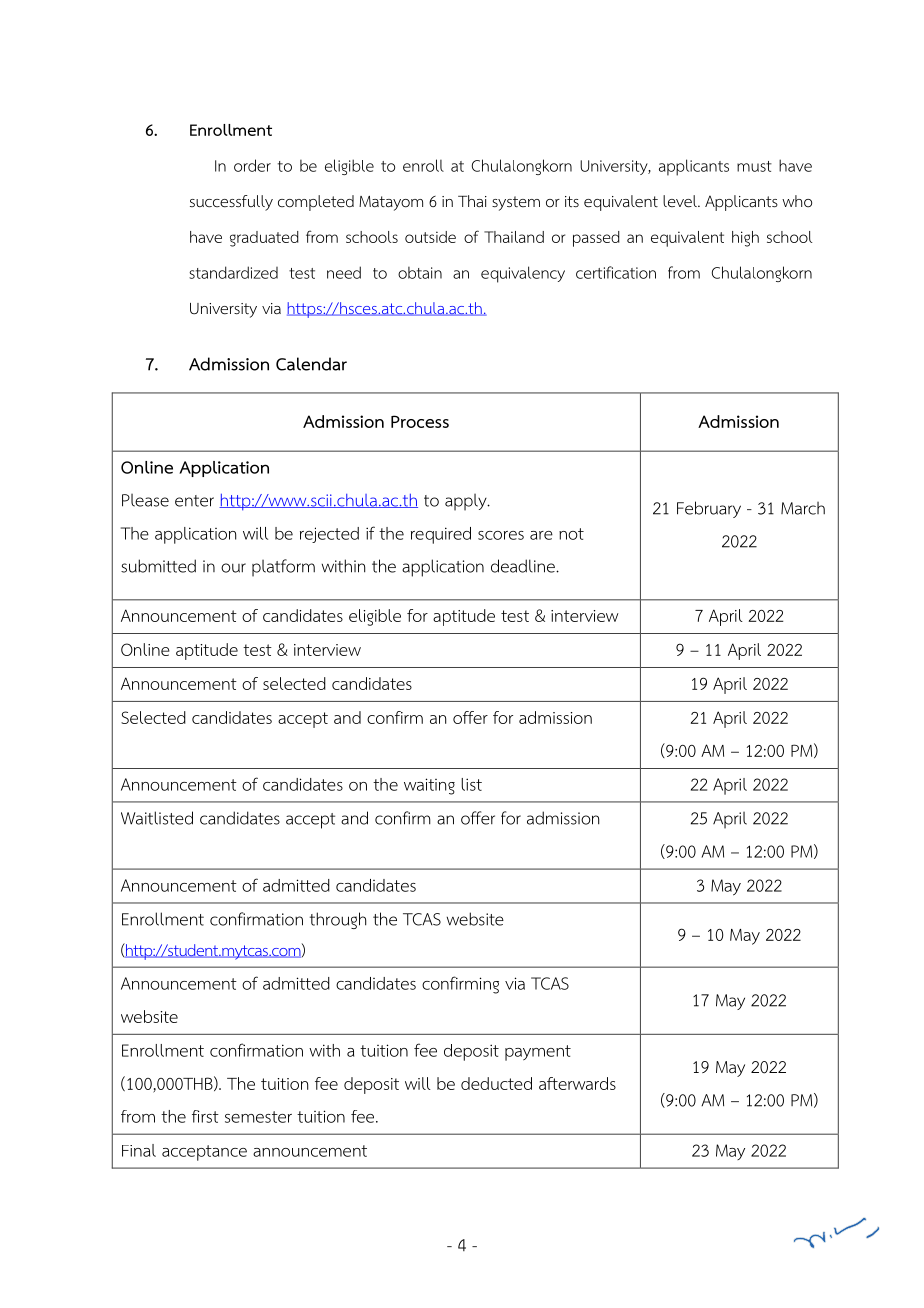 The image size is (924, 1308). Describe the element at coordinates (496, 1083) in the page. I see `deducted` at that location.
